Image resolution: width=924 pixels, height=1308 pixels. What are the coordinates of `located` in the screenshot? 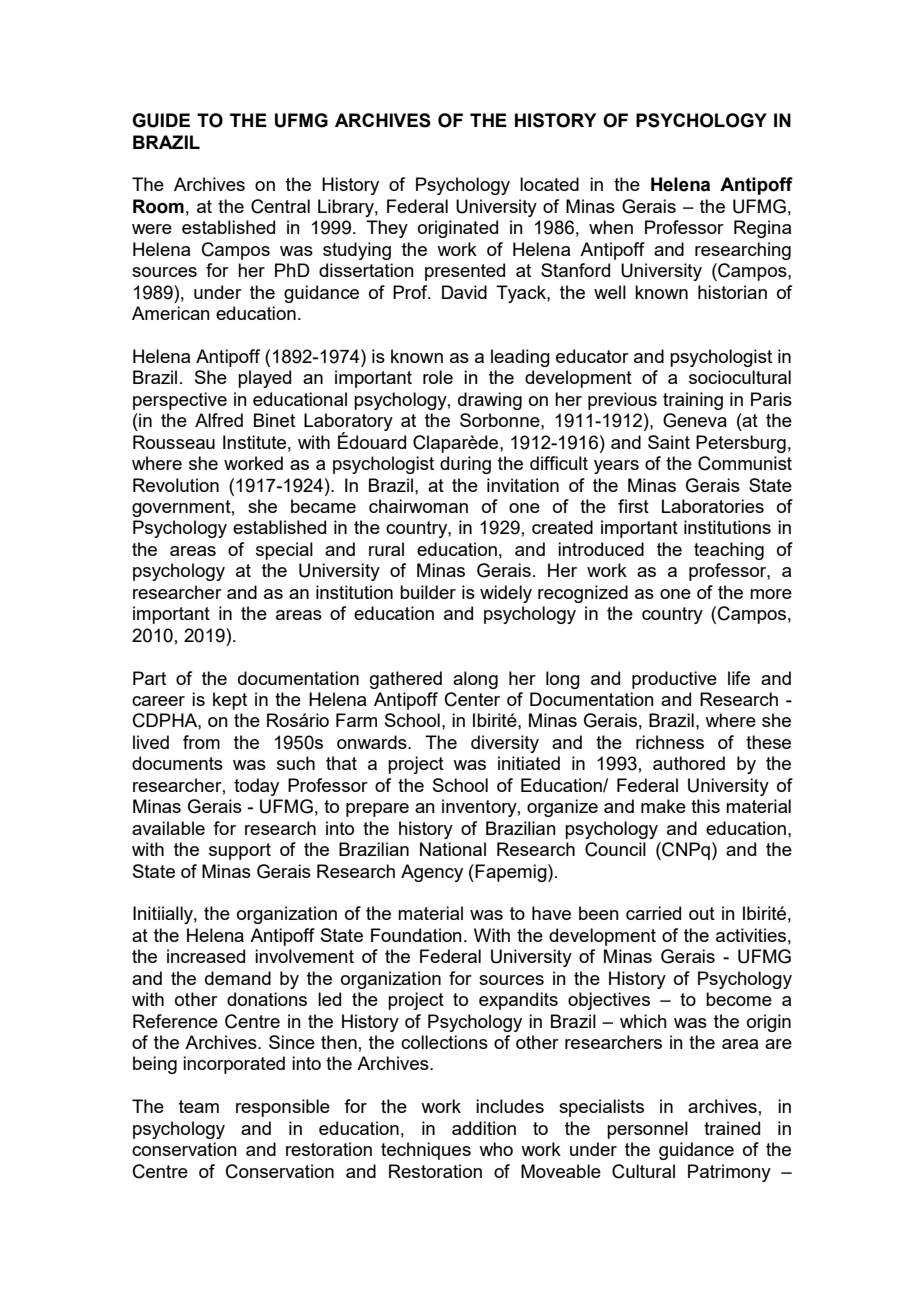 It's located at (549, 184).
